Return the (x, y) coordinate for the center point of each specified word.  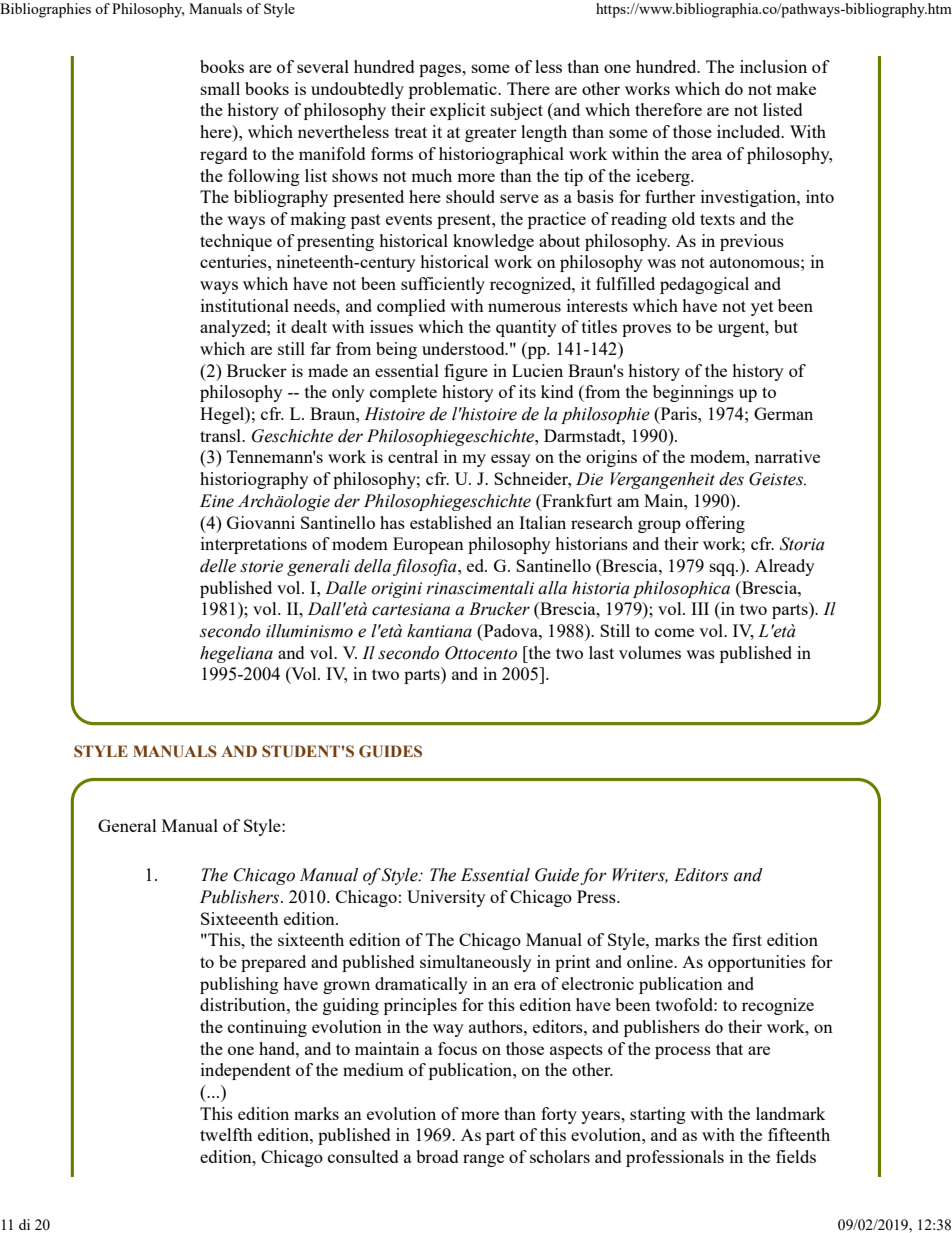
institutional (245, 305)
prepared (273, 963)
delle (218, 566)
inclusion (773, 66)
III (700, 608)
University (446, 898)
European (428, 545)
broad (437, 1156)
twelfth (226, 1134)
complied (411, 307)
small (220, 88)
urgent (742, 329)
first (747, 939)
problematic (454, 90)
